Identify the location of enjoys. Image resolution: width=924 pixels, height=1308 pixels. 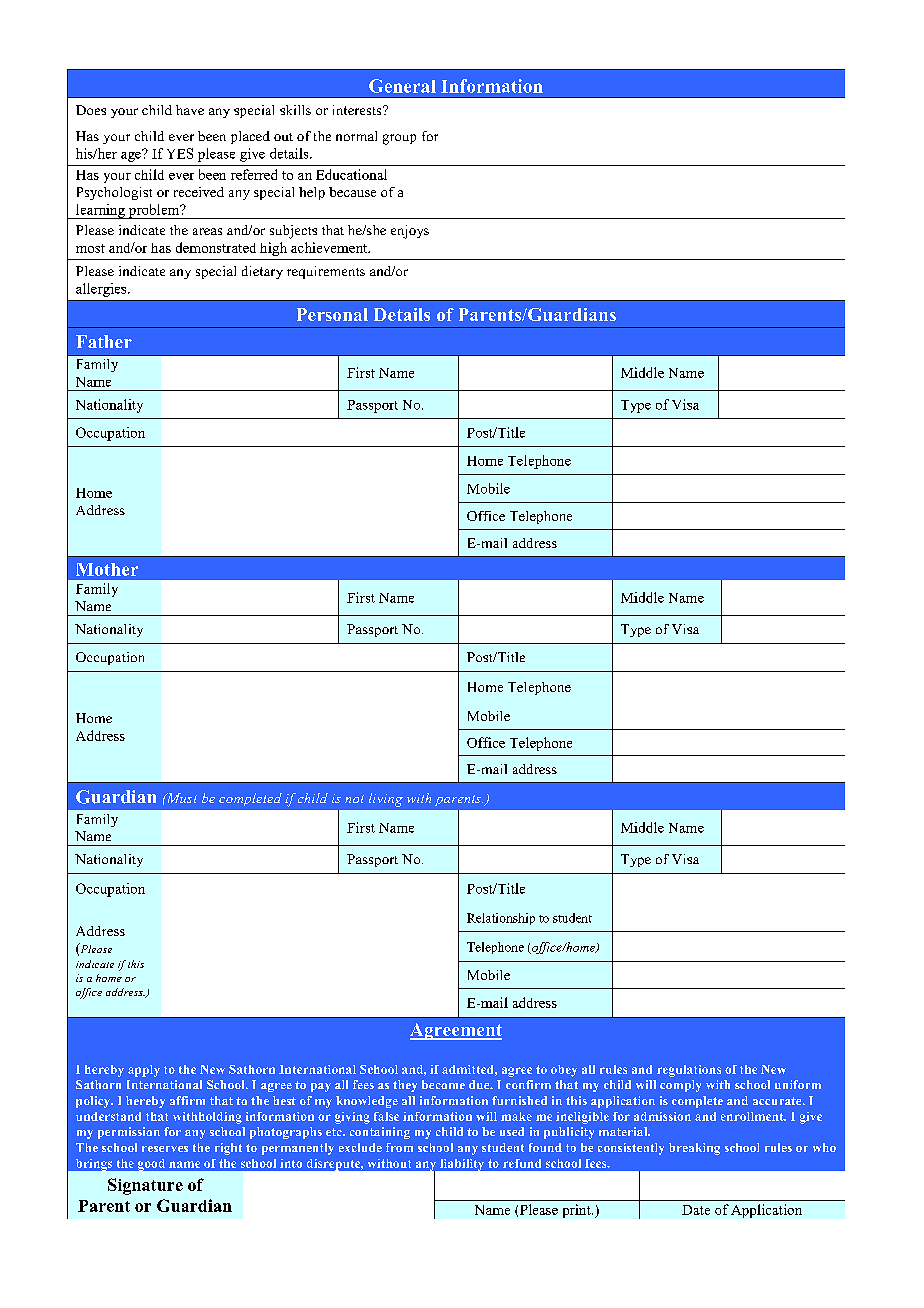
(410, 232).
